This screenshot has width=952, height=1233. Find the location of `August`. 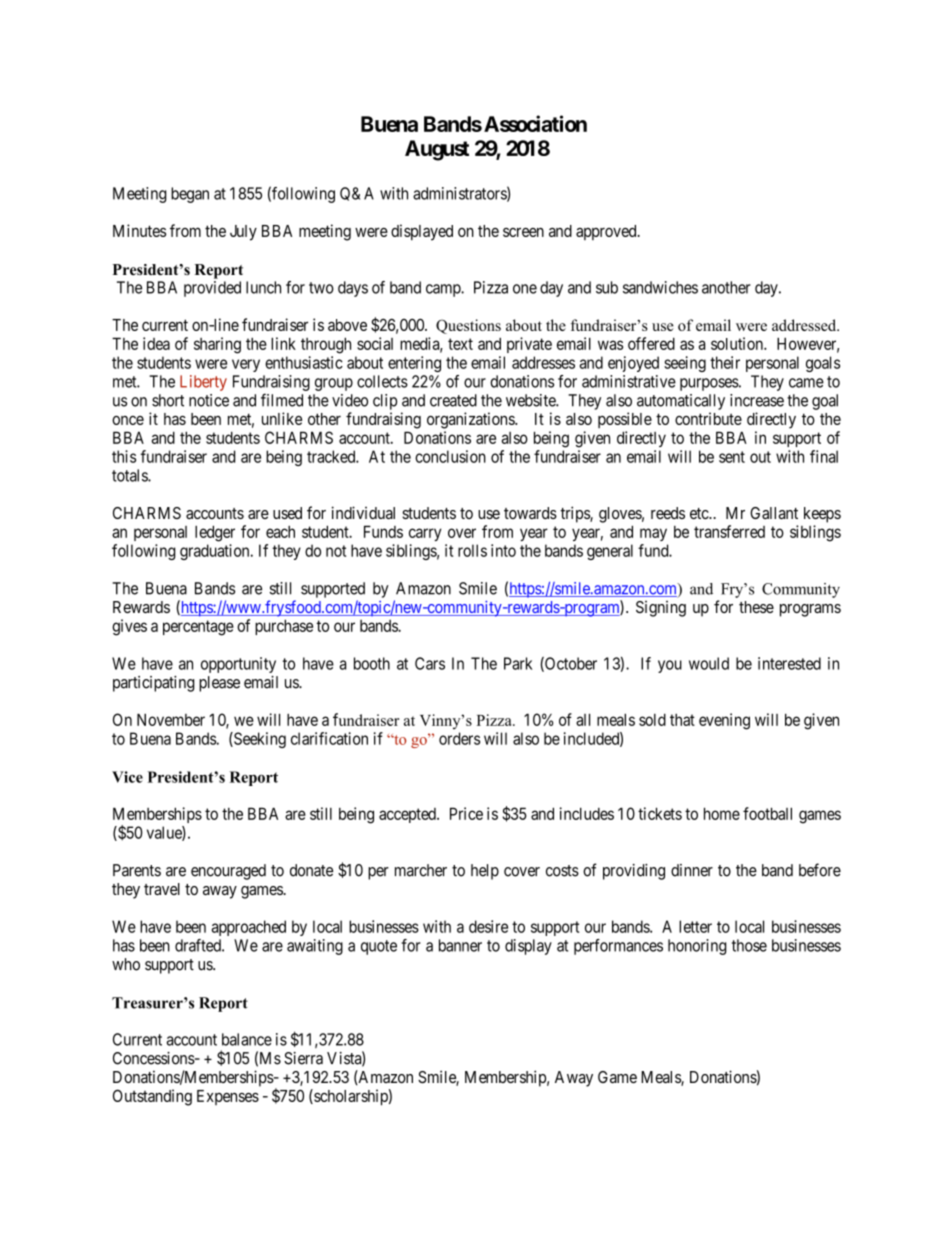

August is located at coordinates (437, 150).
